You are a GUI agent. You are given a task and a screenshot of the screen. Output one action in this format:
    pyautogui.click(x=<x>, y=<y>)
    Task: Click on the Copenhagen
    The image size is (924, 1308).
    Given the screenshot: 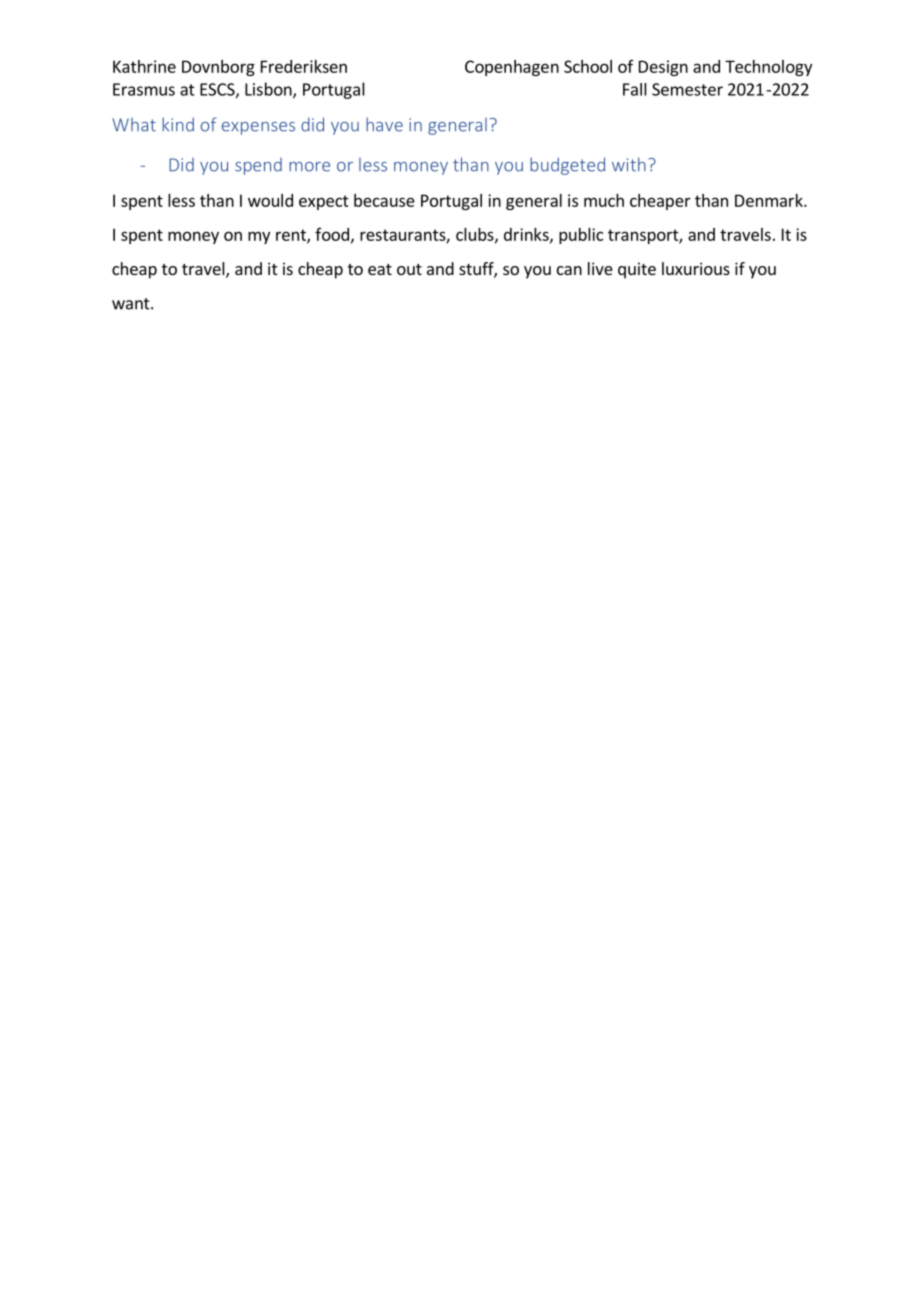 What is the action you would take?
    pyautogui.click(x=512, y=68)
